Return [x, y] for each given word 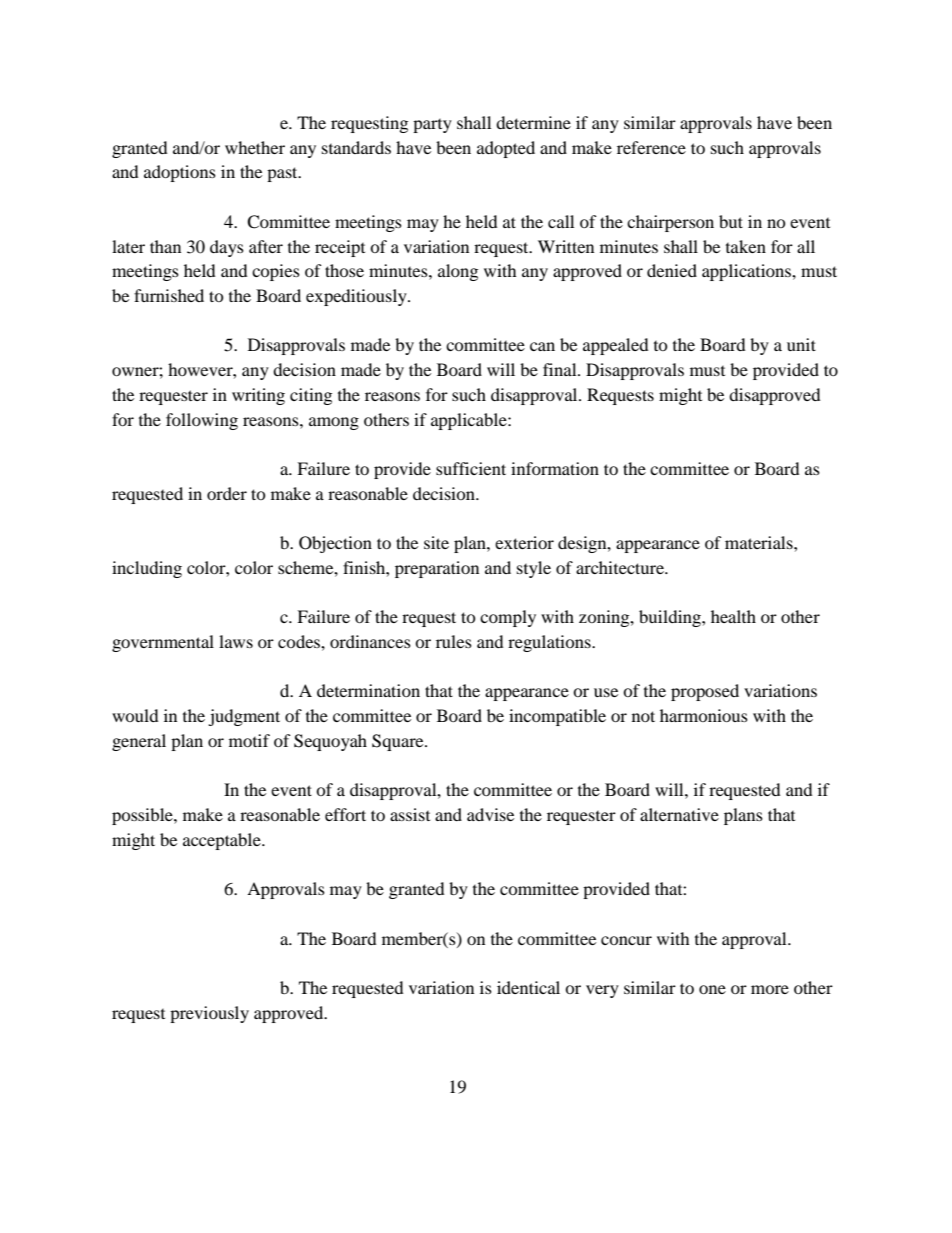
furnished [169, 295]
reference [651, 147]
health [733, 616]
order [227, 493]
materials [760, 542]
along [458, 272]
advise [490, 814]
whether [255, 147]
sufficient [471, 468]
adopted [506, 149]
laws [236, 641]
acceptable [223, 841]
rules [454, 641]
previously [209, 1014]
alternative [679, 814]
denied [672, 270]
